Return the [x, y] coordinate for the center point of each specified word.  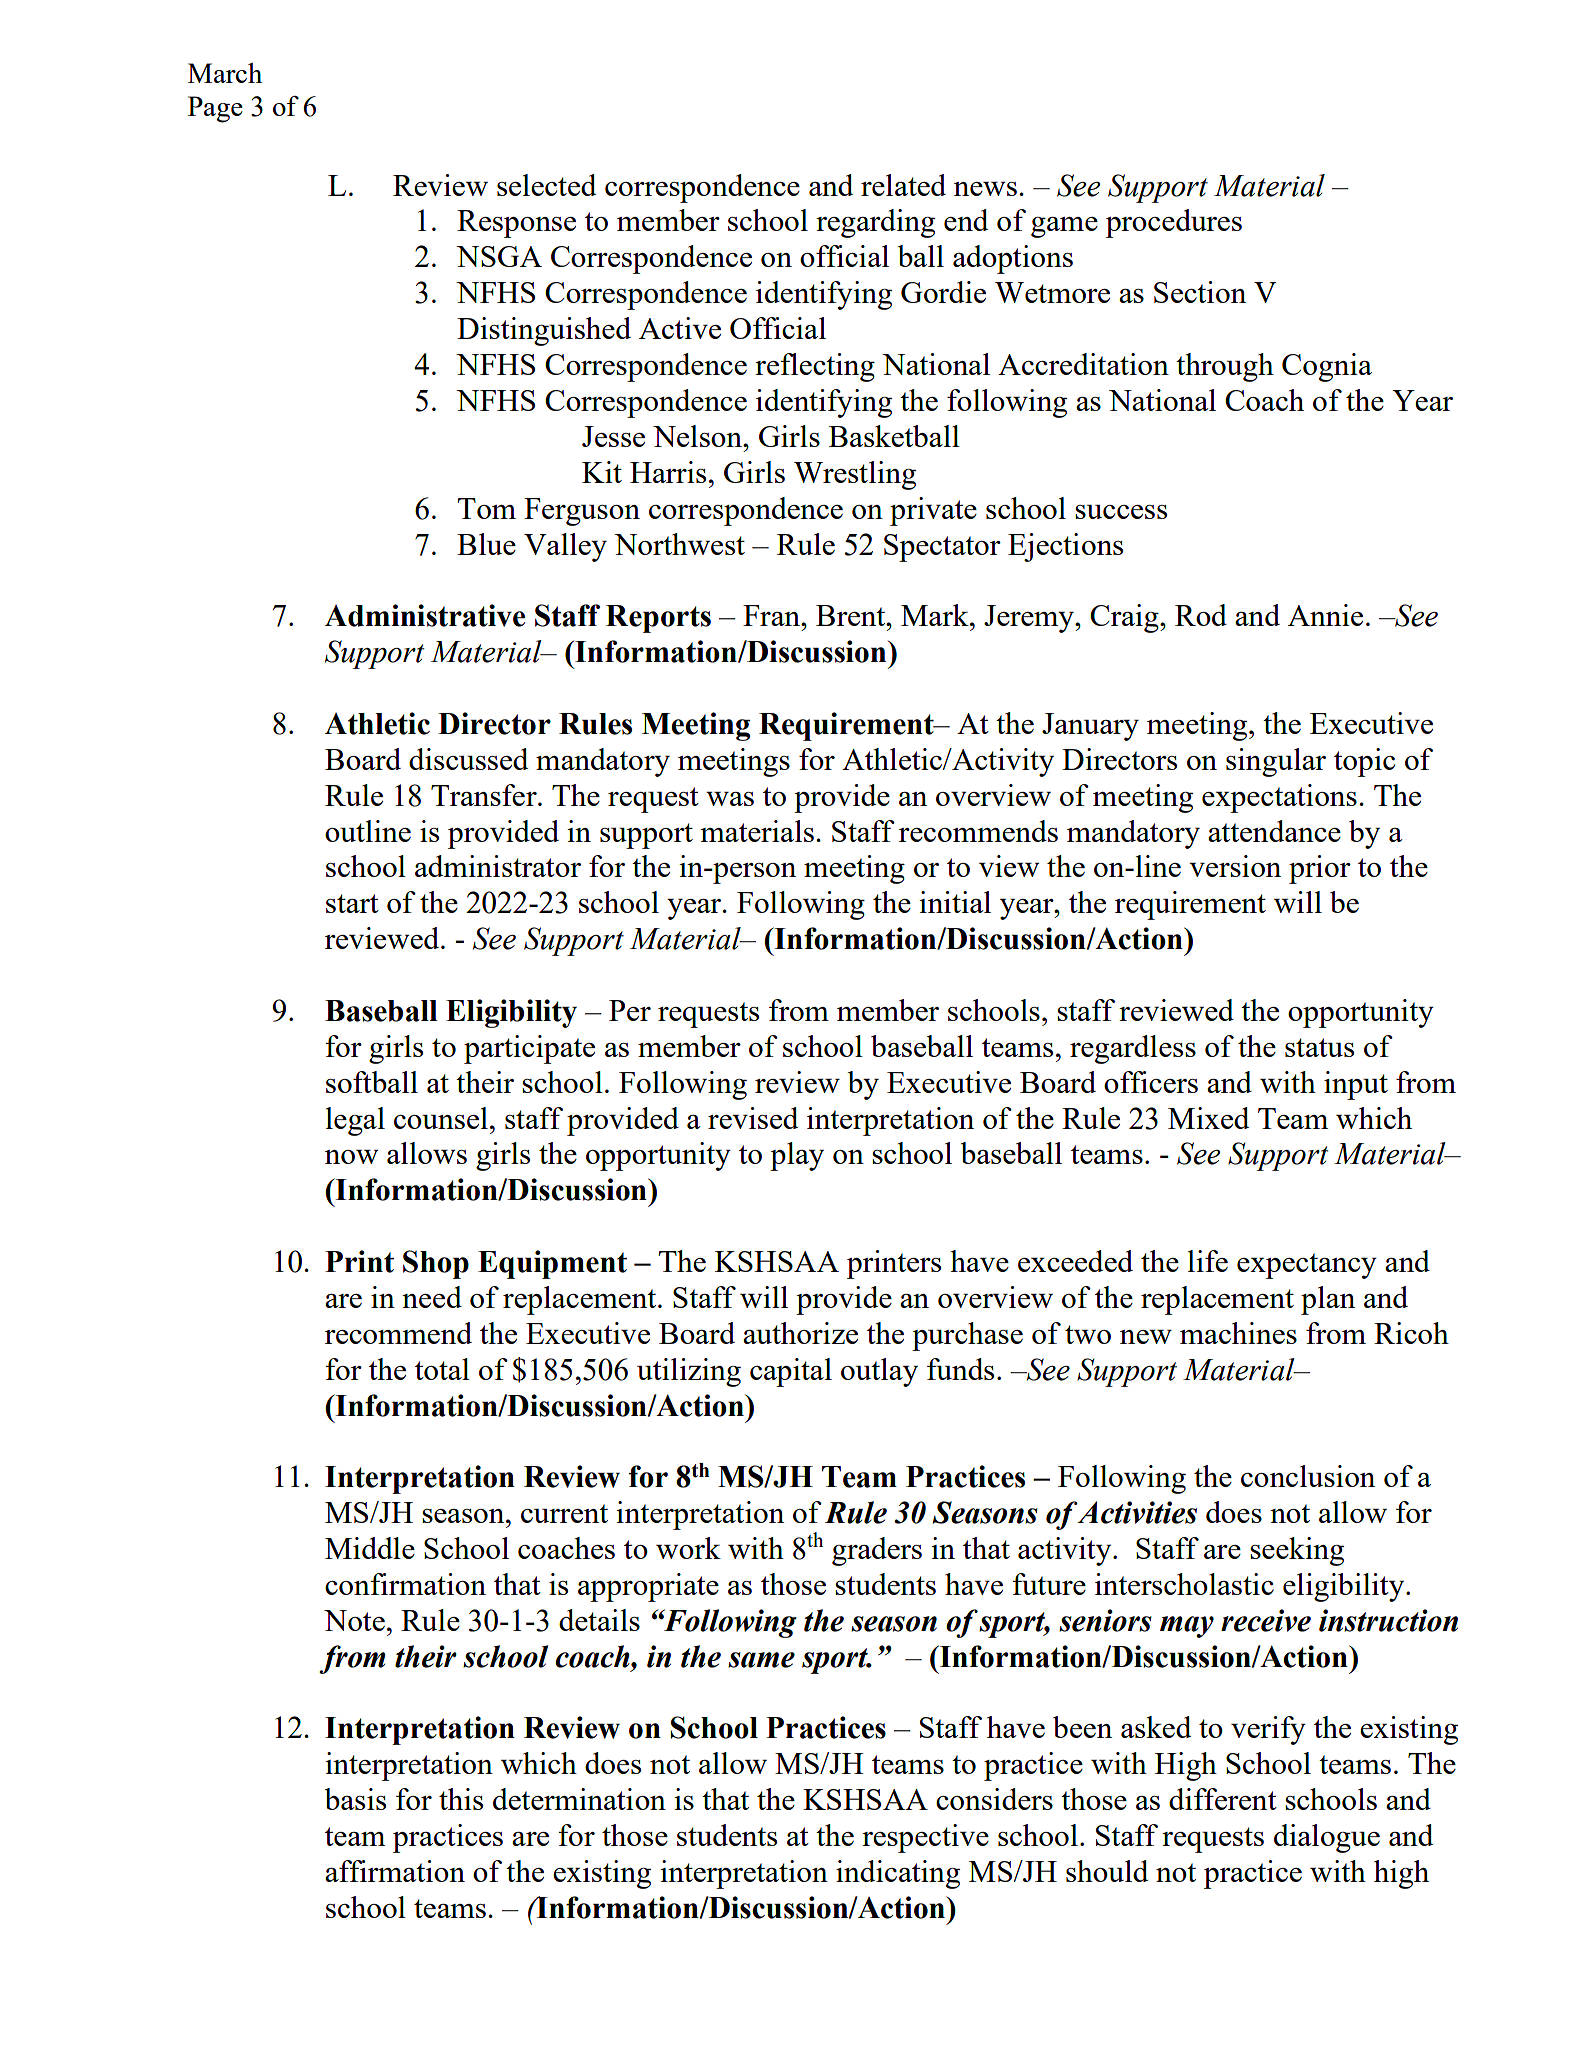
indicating [898, 1874]
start [352, 903]
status [1319, 1047]
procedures [1174, 223]
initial [955, 902]
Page [215, 109]
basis [355, 1799]
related [903, 185]
